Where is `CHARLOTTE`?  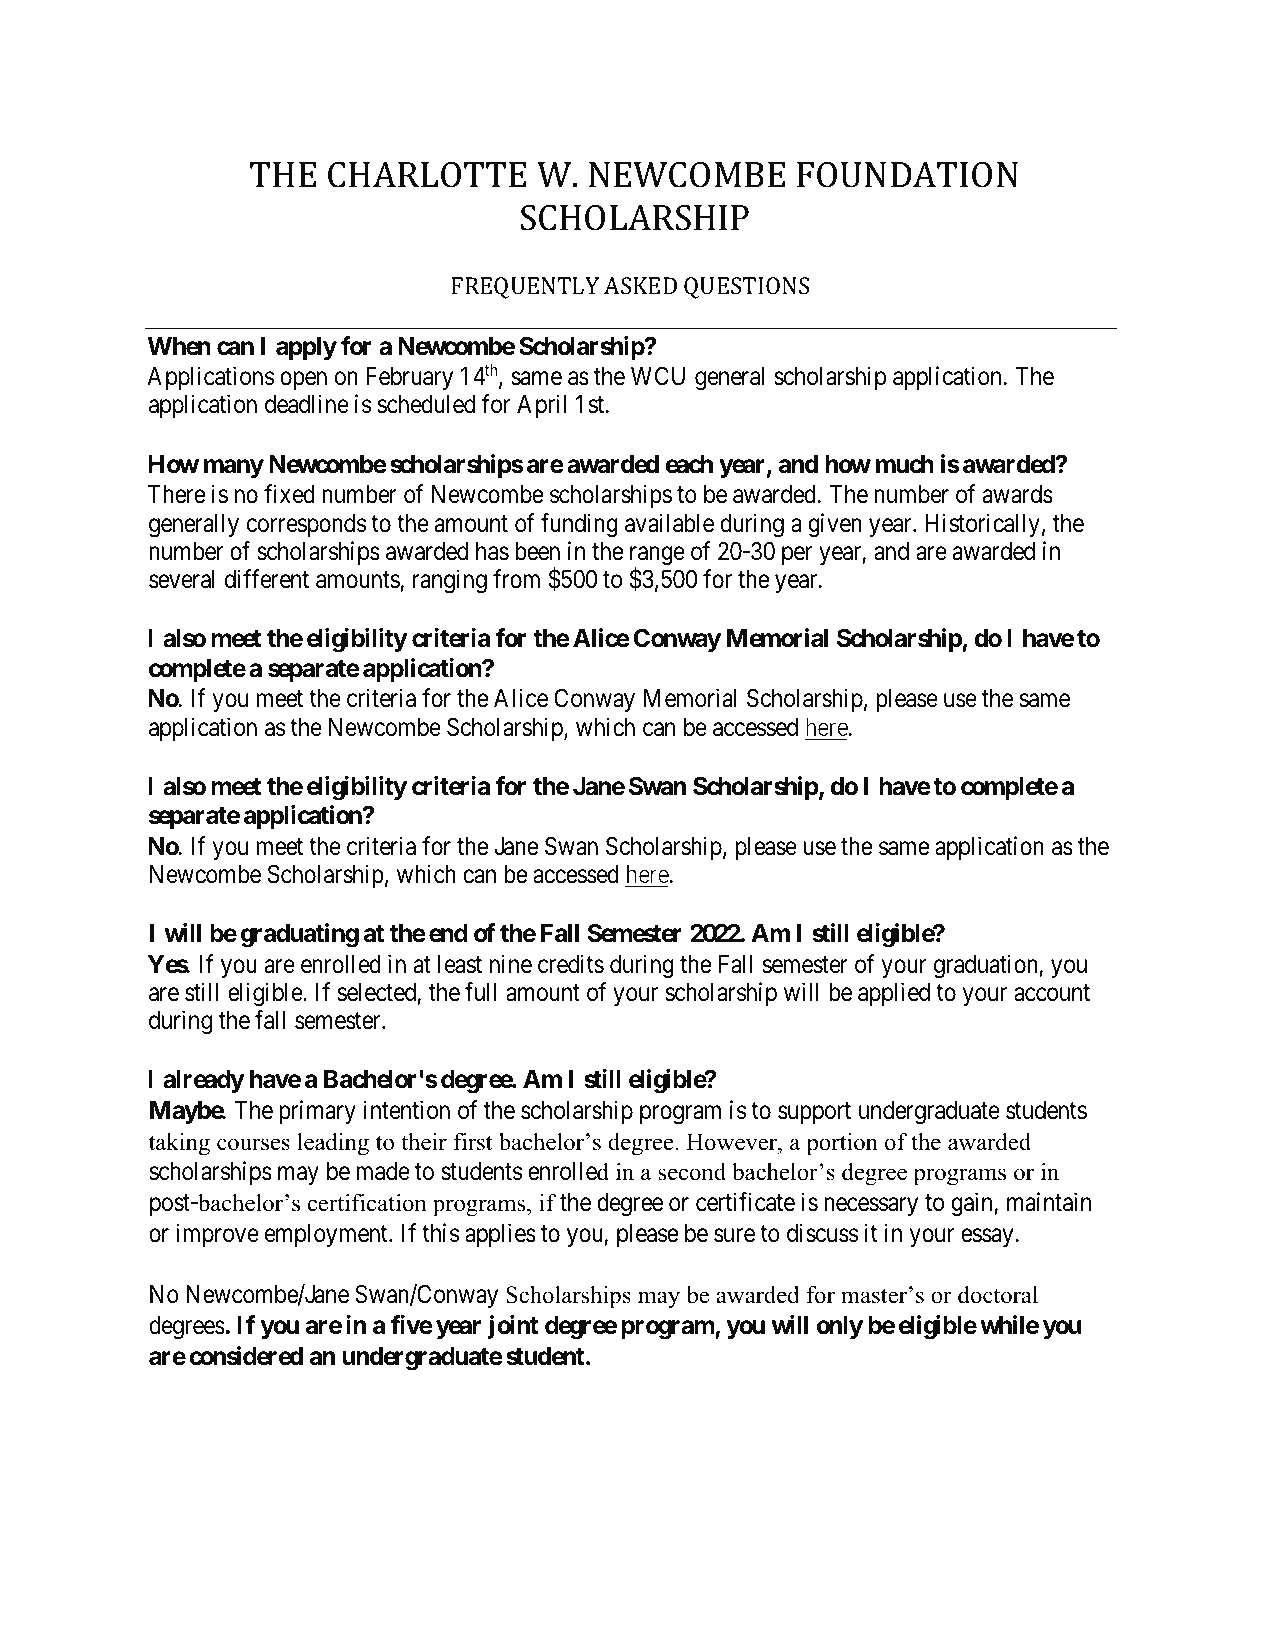
CHARLOTTE is located at coordinates (427, 175).
